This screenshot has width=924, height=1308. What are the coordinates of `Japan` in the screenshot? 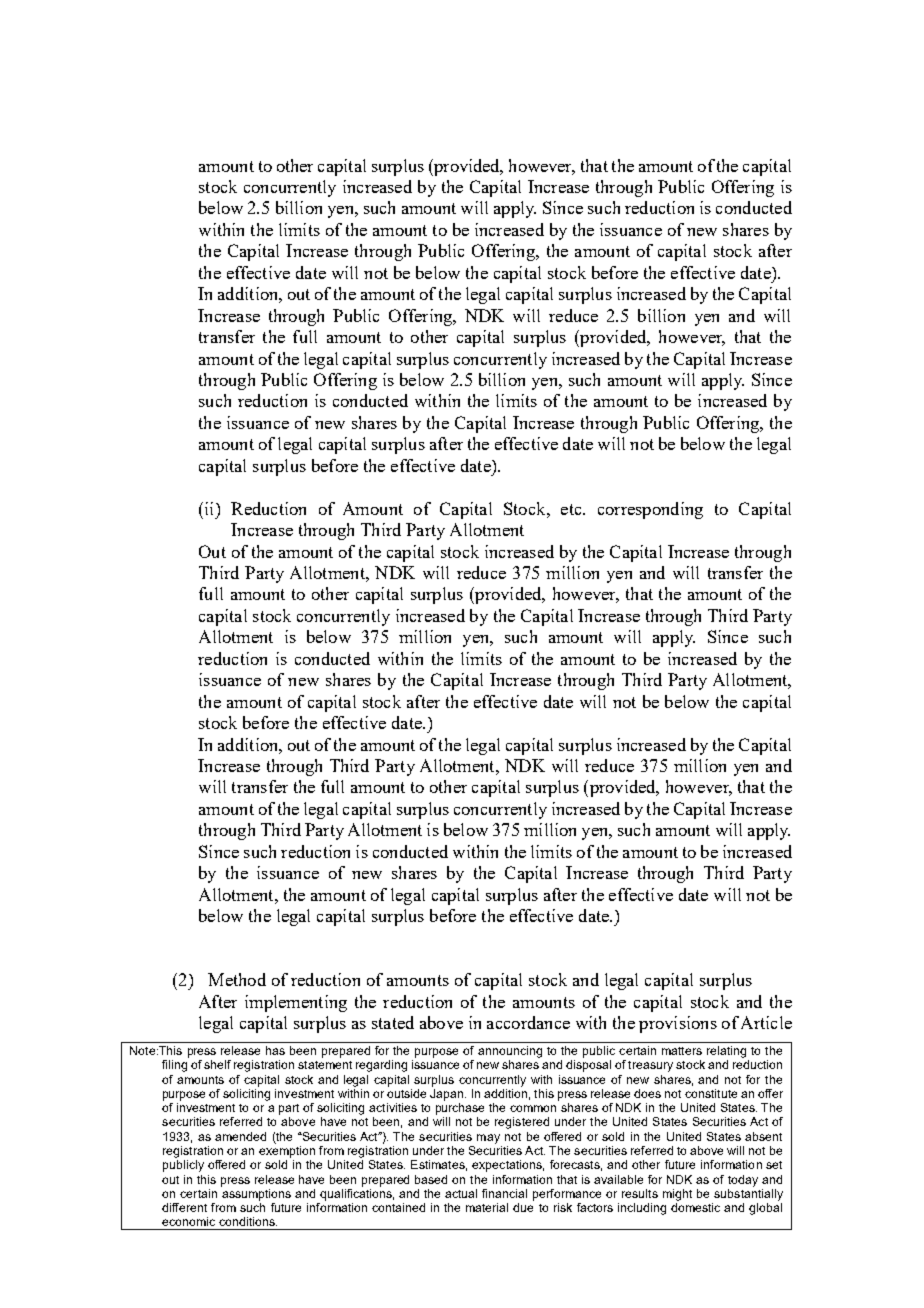 It's located at (448, 1093).
